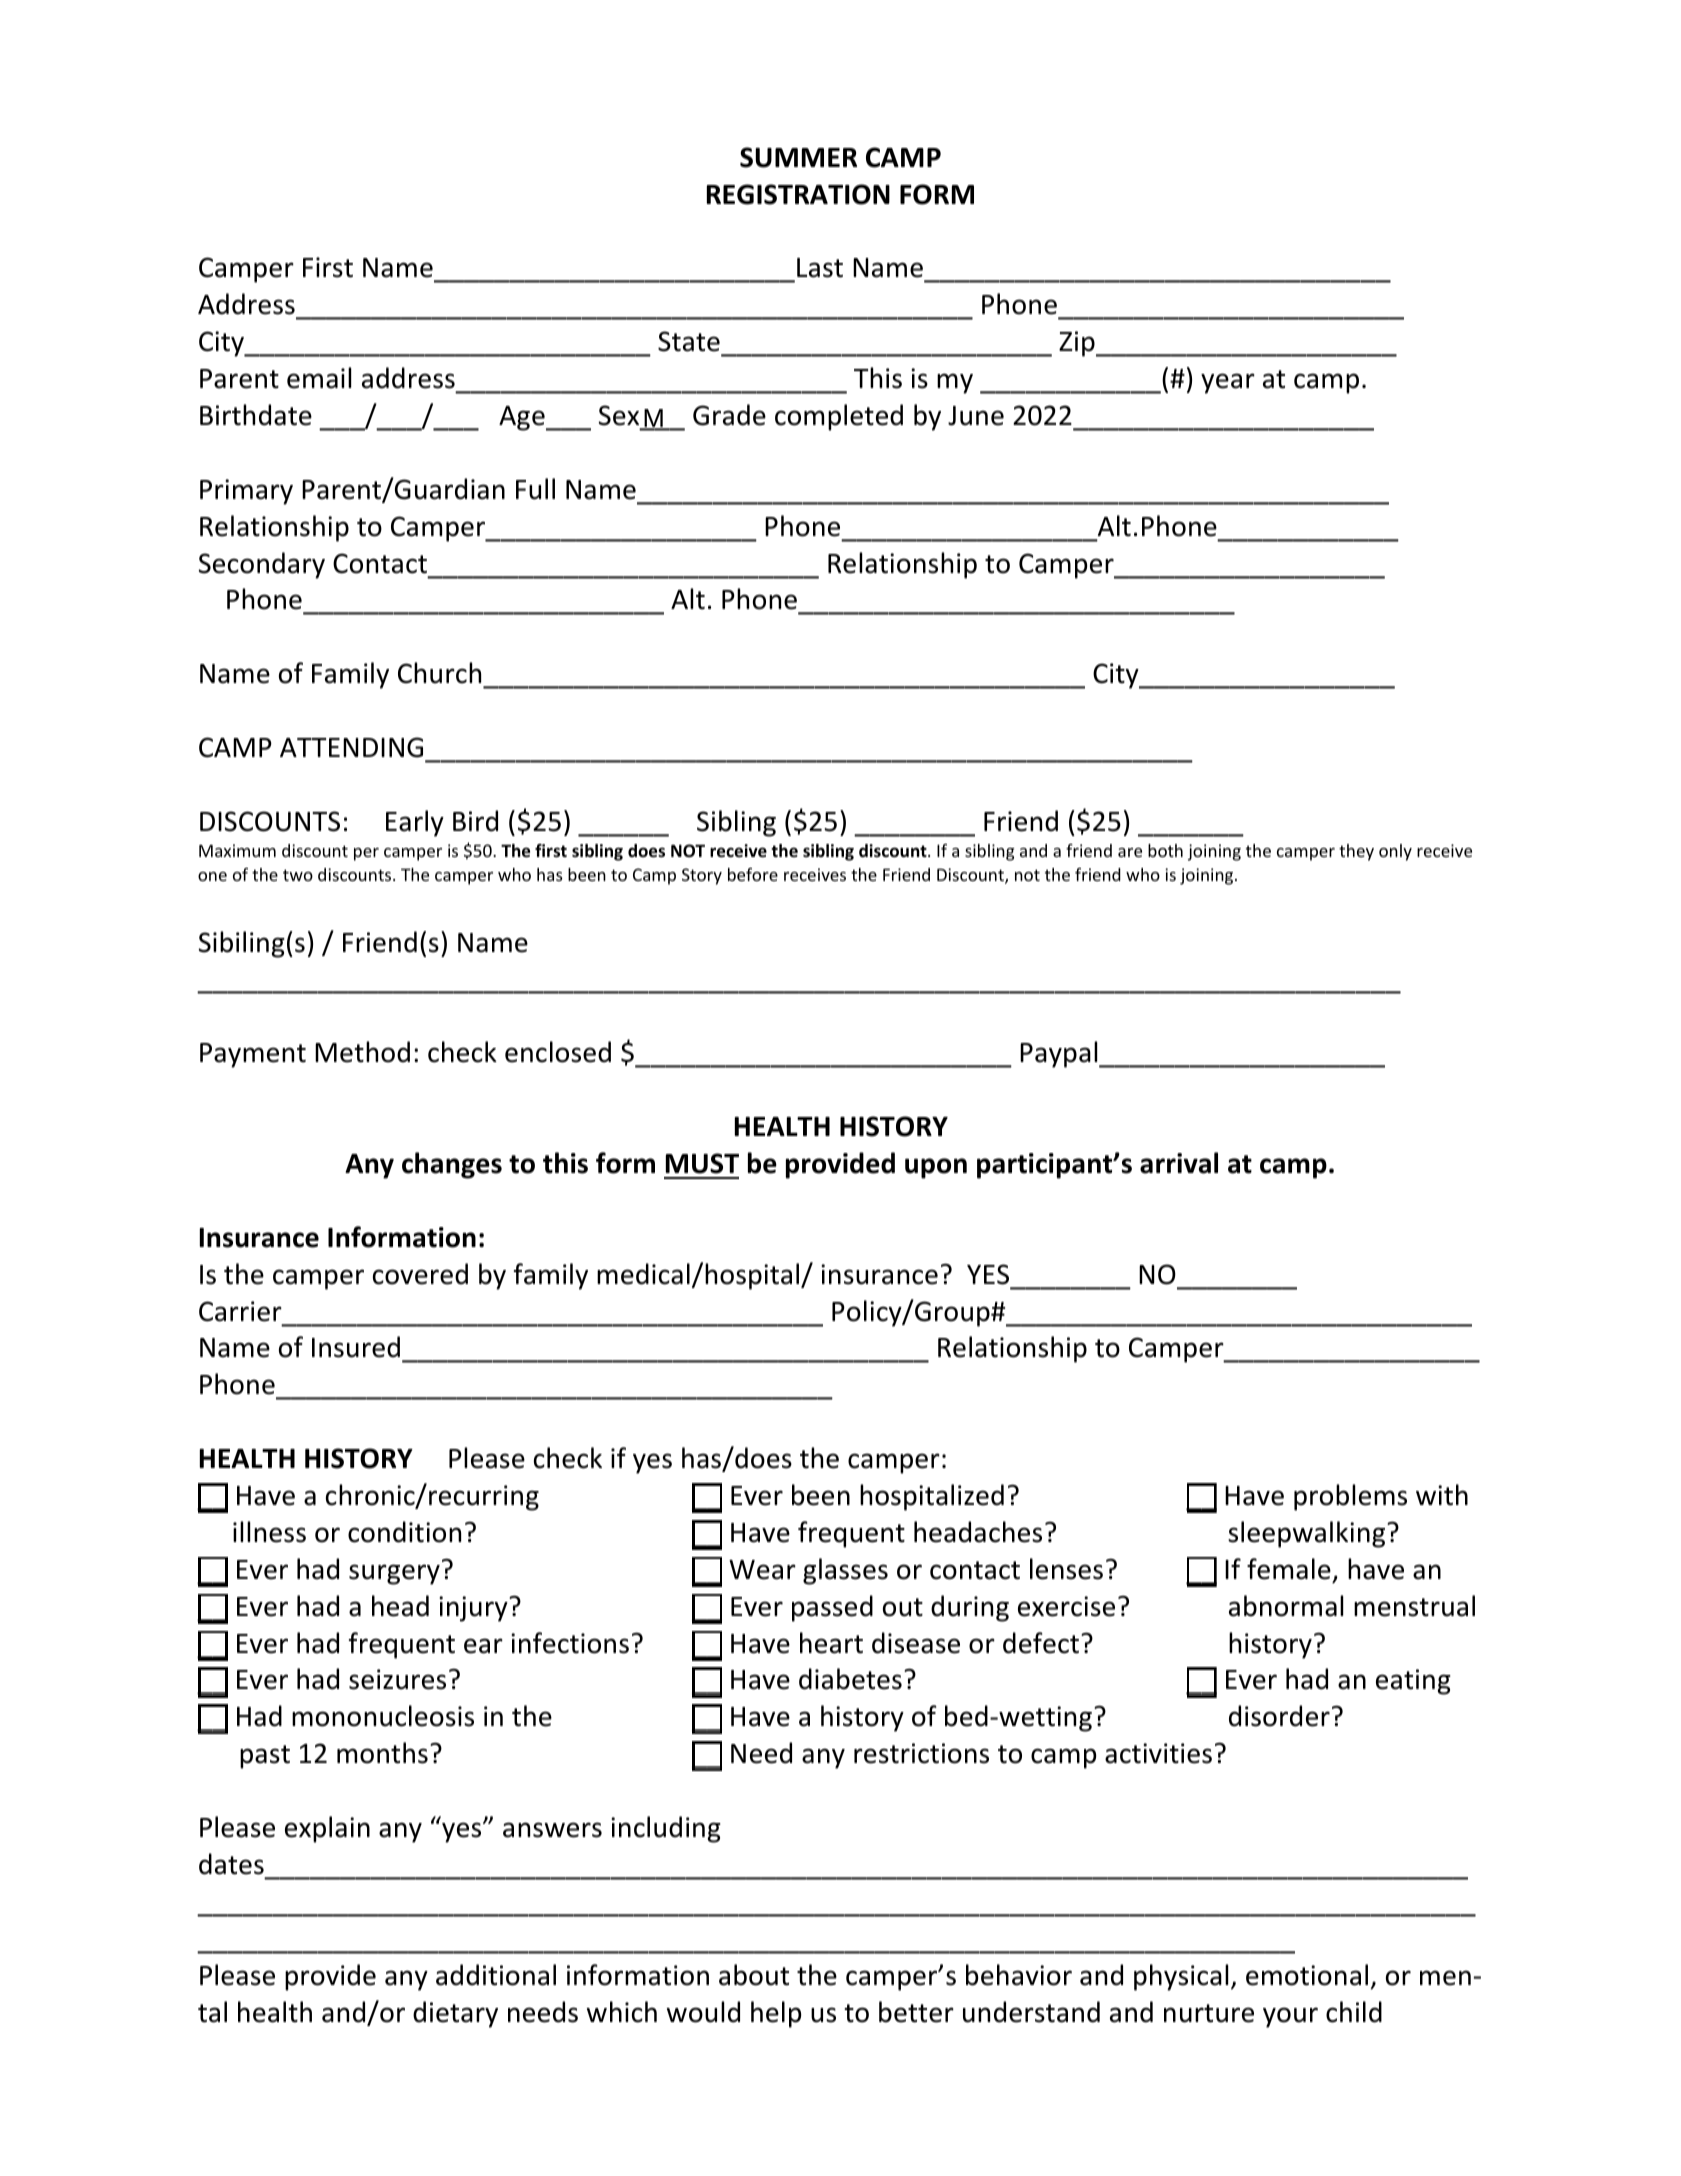 This screenshot has width=1681, height=2176. Describe the element at coordinates (1307, 1975) in the screenshot. I see `emotional` at that location.
